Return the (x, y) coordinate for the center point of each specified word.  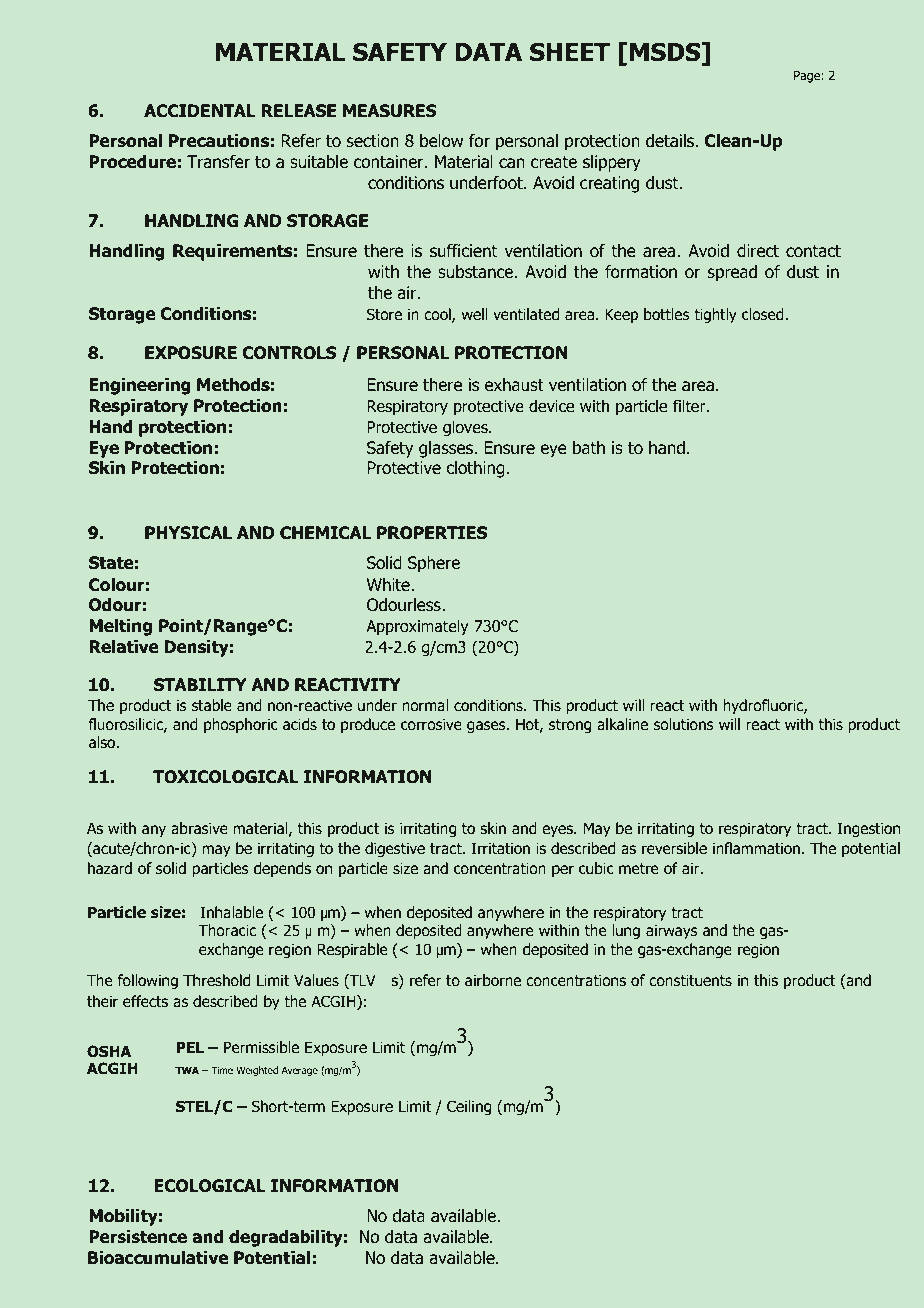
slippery (612, 163)
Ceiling (469, 1107)
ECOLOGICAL (210, 1186)
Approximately (417, 627)
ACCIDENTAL (200, 110)
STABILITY (200, 684)
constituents (690, 980)
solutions (684, 724)
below (441, 140)
